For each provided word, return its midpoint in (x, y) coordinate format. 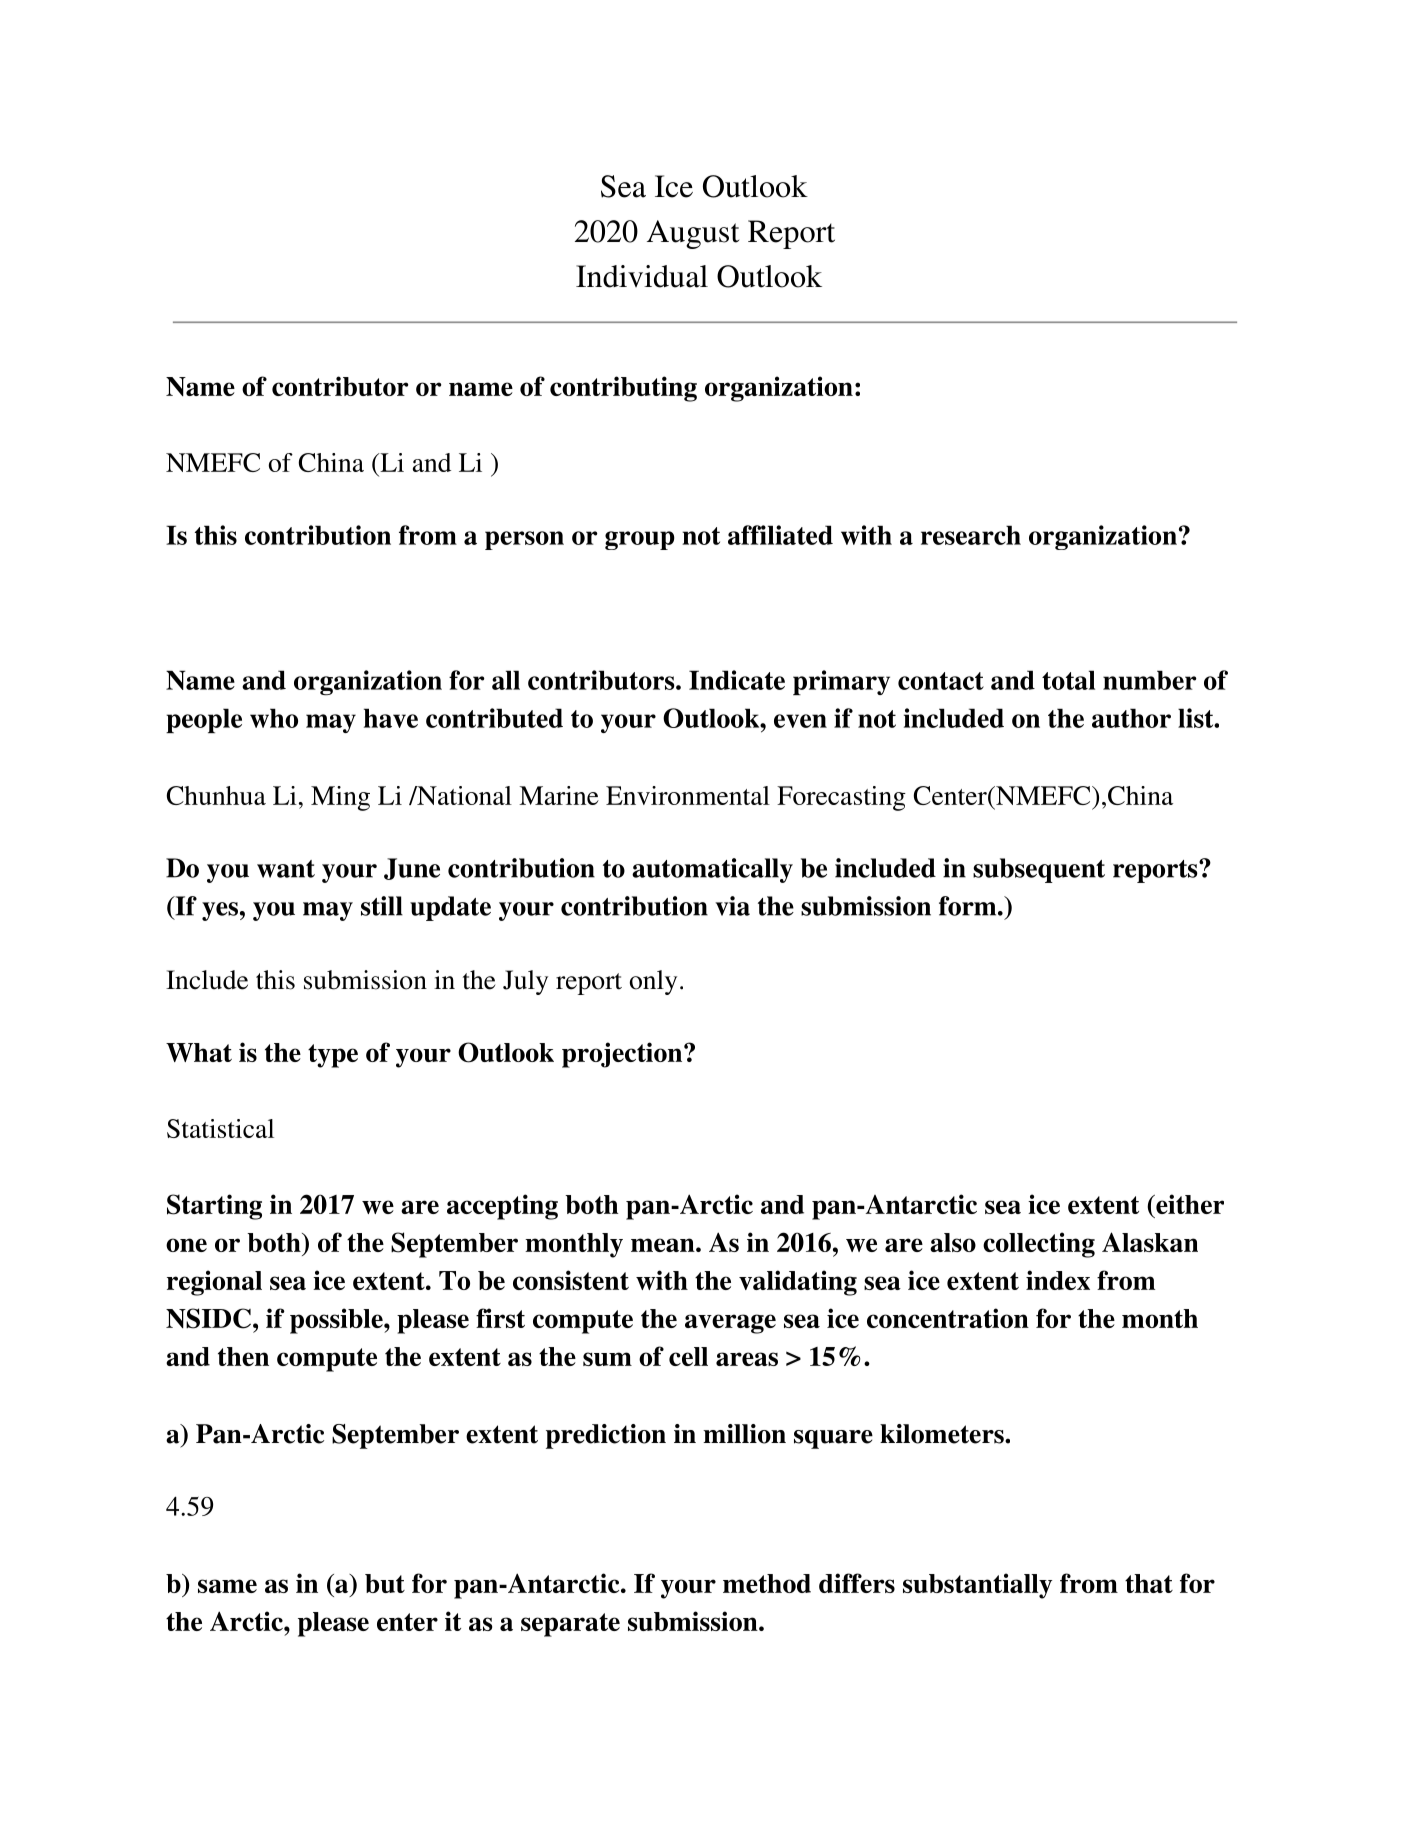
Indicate (737, 680)
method (767, 1583)
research (971, 535)
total (1068, 680)
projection (623, 1055)
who (274, 718)
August (693, 234)
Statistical (220, 1128)
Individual (642, 276)
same (227, 1586)
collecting (1039, 1245)
